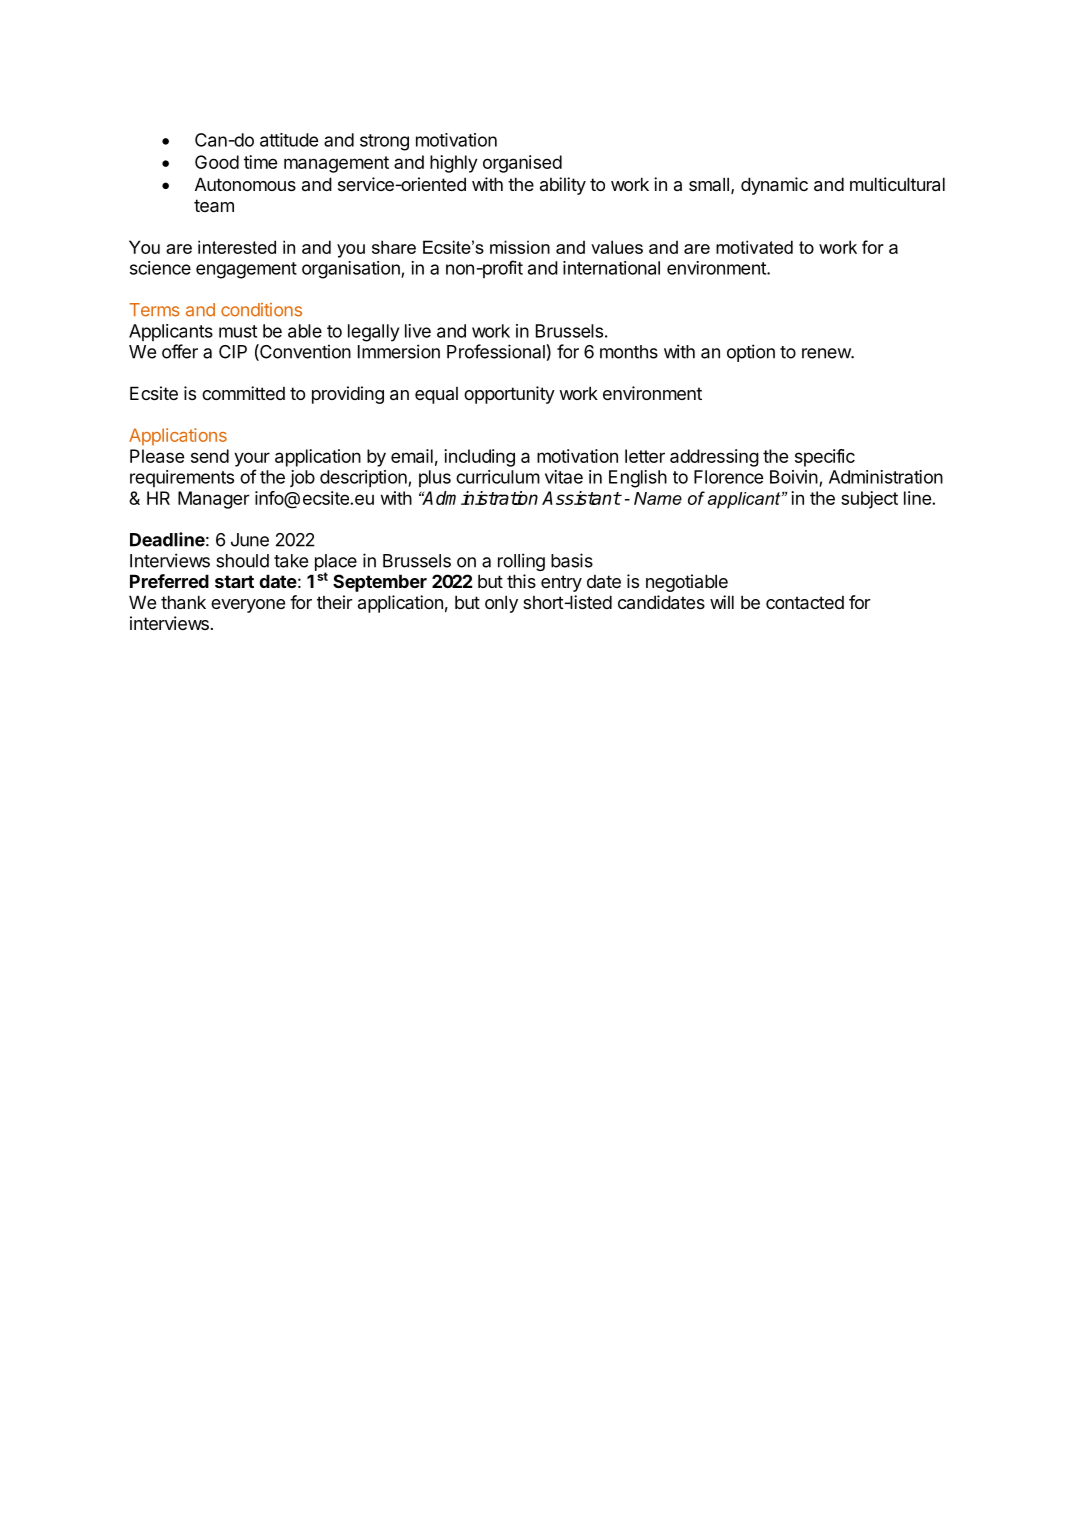 The width and height of the image is (1082, 1530). Describe the element at coordinates (774, 186) in the image. I see `dynamic` at that location.
